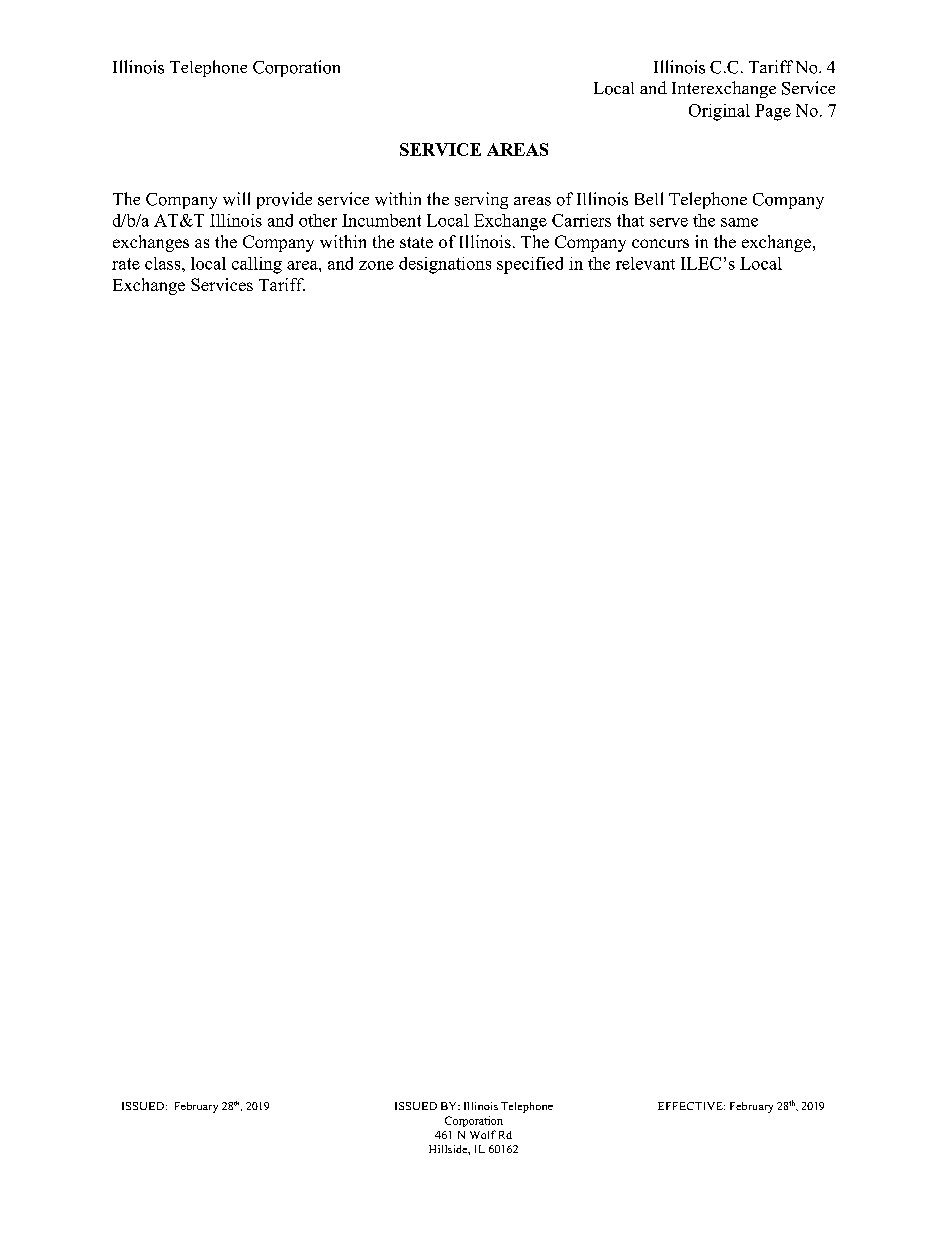 The height and width of the screenshot is (1233, 952). Describe the element at coordinates (483, 1134) in the screenshot. I see `Wolf` at that location.
